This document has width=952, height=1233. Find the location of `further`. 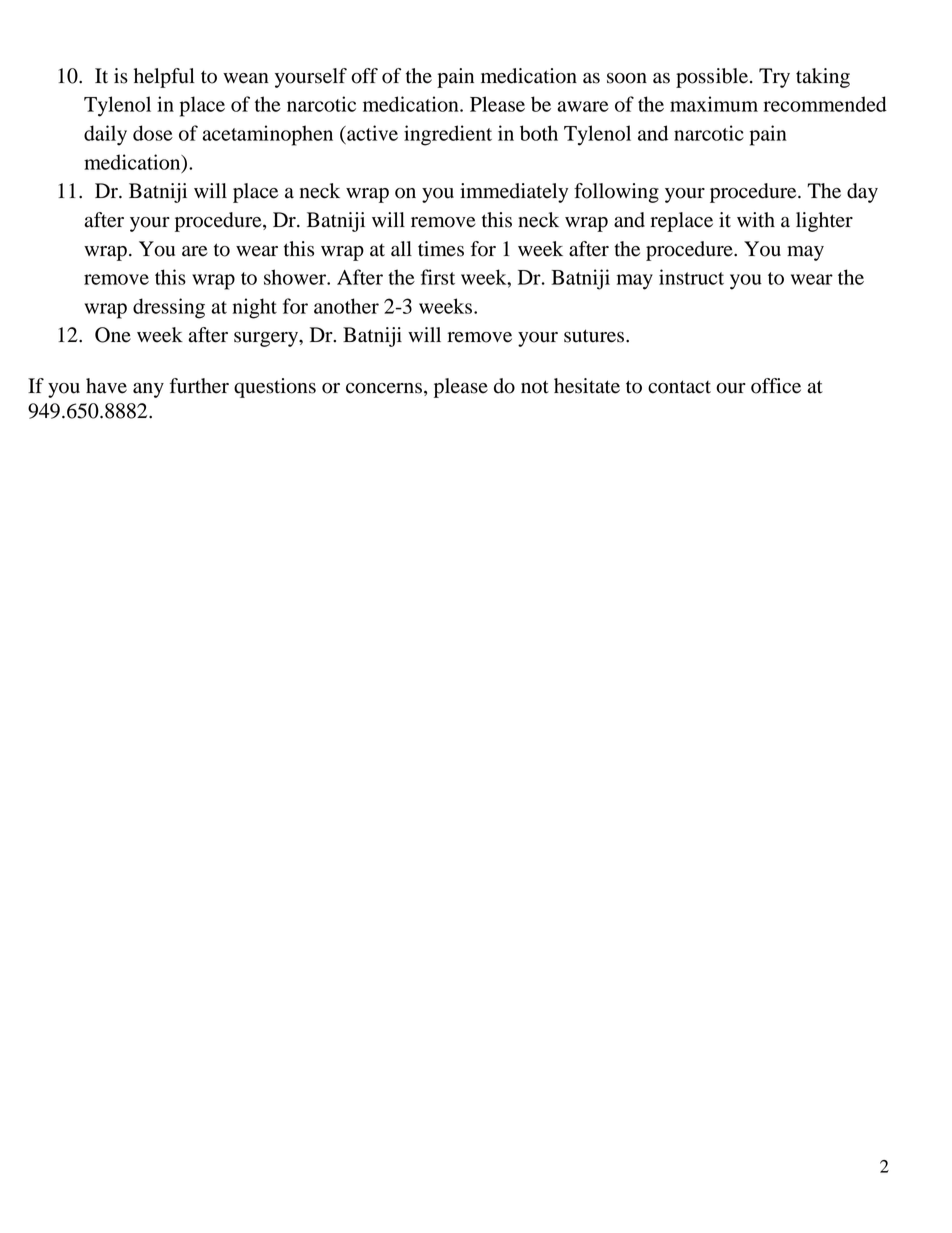

further is located at coordinates (199, 386).
